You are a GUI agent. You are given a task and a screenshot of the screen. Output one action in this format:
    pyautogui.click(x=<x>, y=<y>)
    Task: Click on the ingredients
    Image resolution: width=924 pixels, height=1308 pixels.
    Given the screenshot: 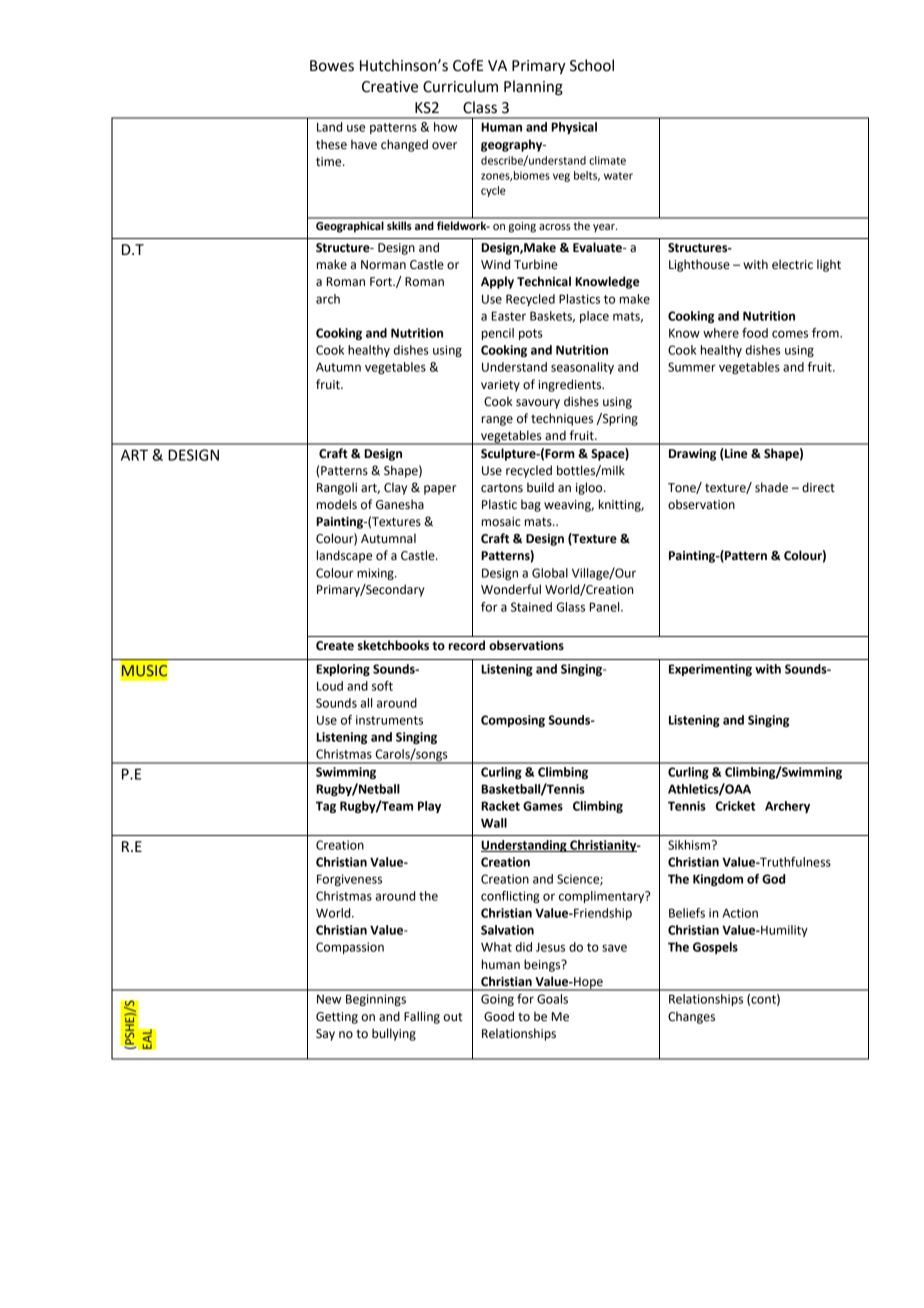 What is the action you would take?
    pyautogui.click(x=571, y=385)
